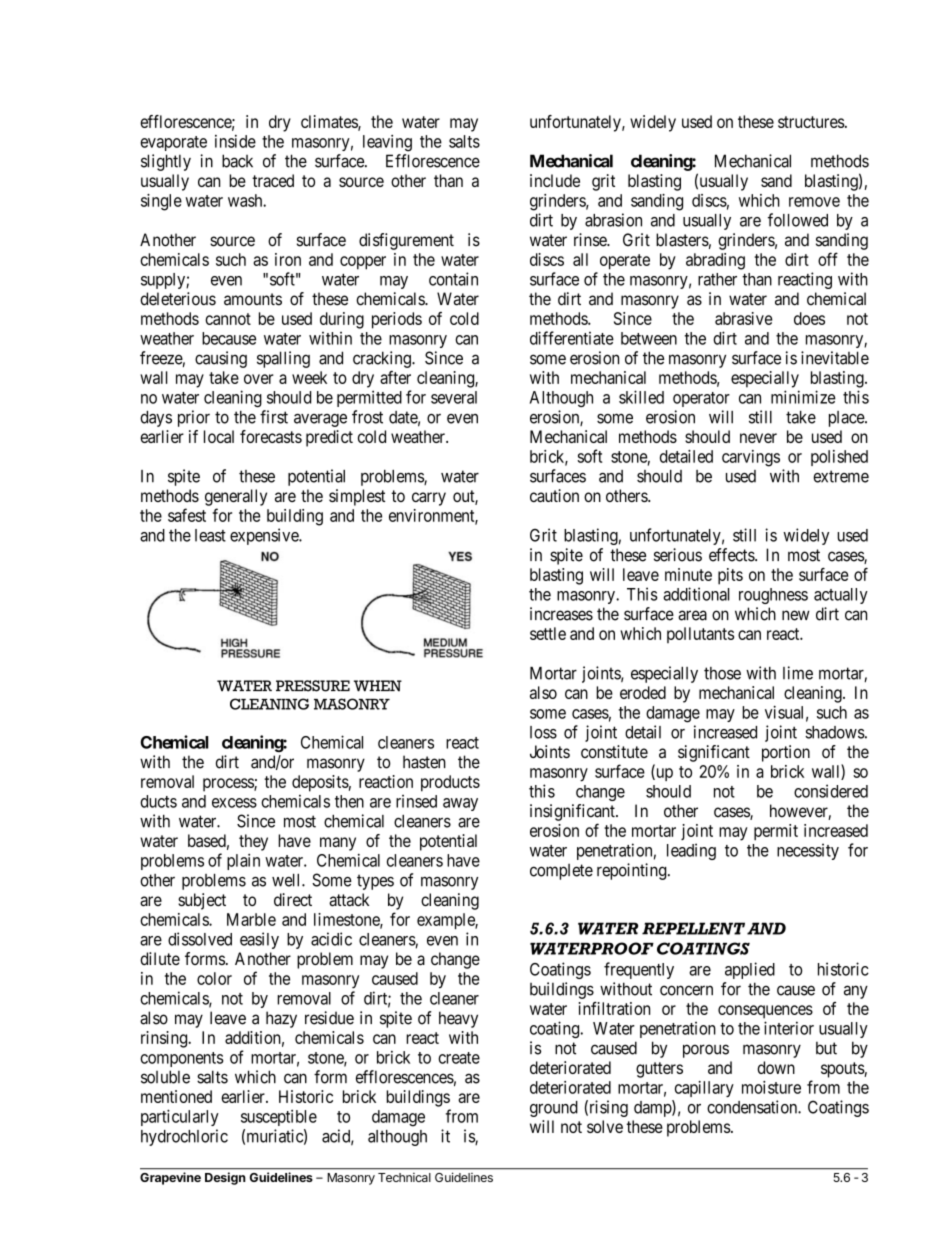  I want to click on include, so click(555, 180).
